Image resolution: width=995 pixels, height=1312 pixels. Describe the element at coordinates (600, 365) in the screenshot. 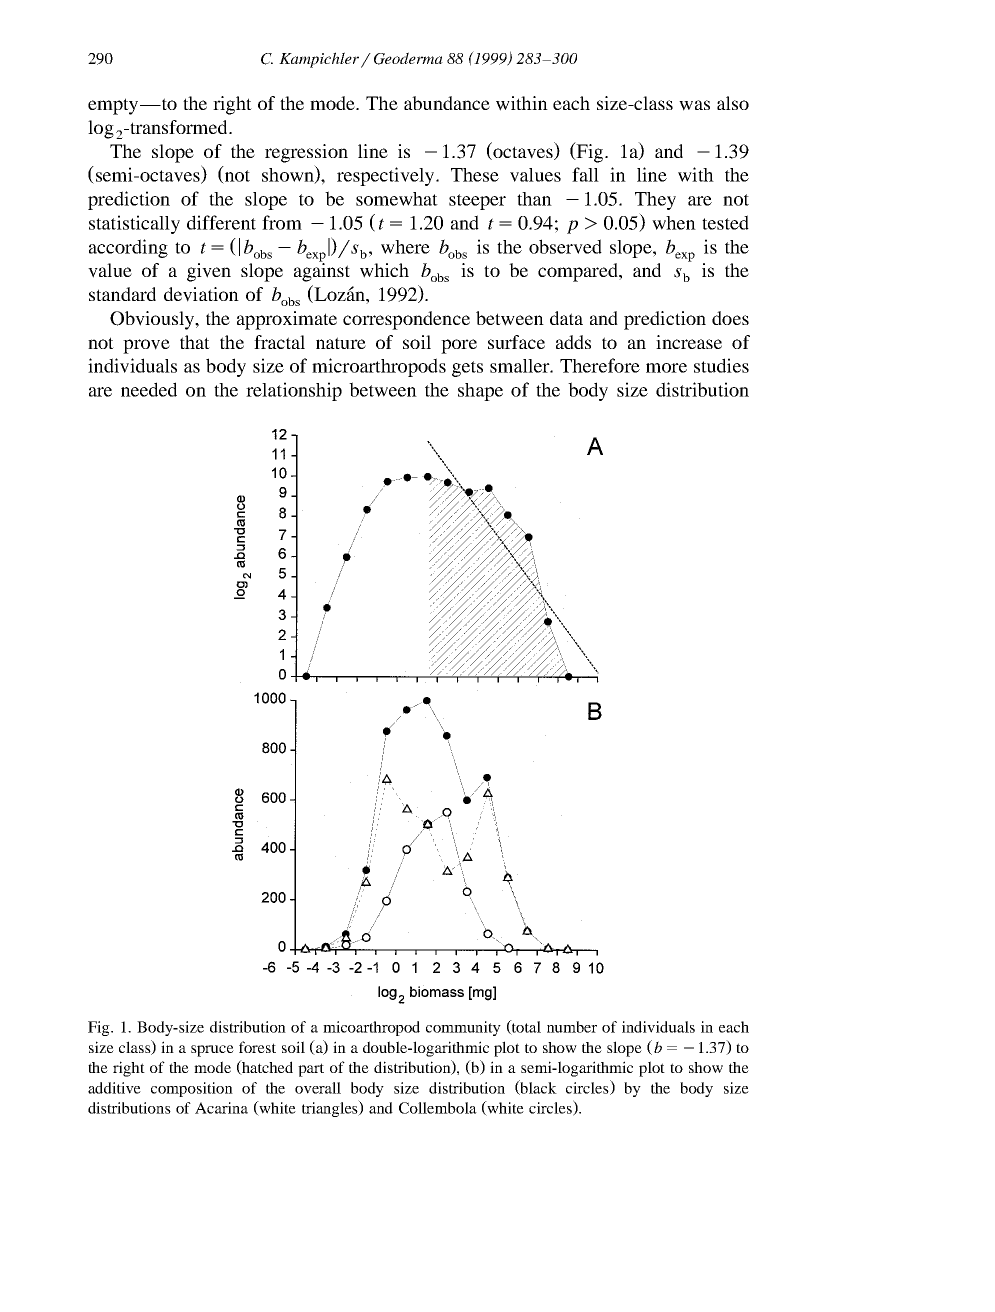

I see `Therefore` at that location.
